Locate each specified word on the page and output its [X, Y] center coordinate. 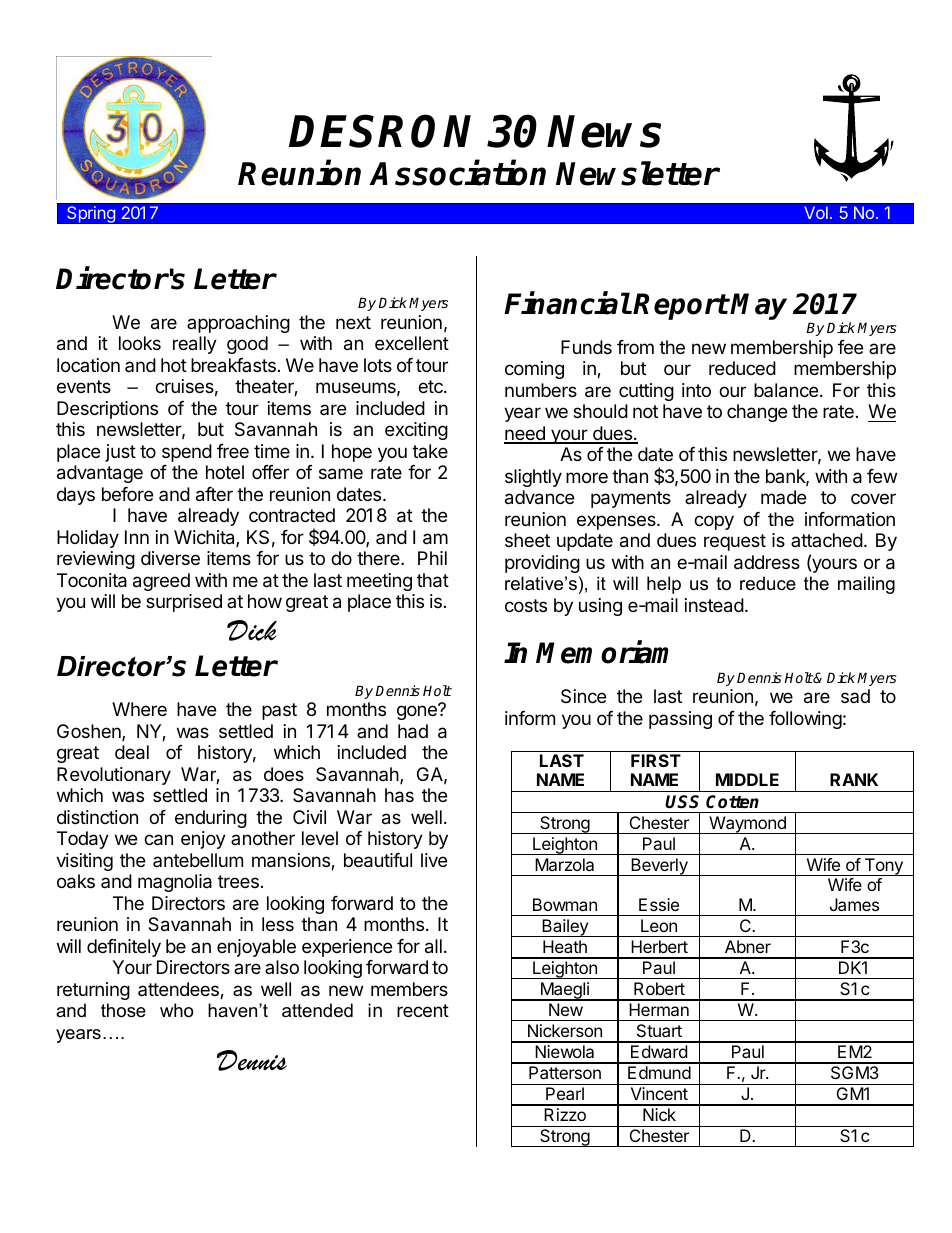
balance [786, 390]
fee [850, 347]
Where [139, 709]
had [413, 731]
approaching [238, 324]
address [767, 562]
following [805, 720]
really [195, 345]
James [854, 904]
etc [431, 386]
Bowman [565, 904]
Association [457, 173]
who [176, 1010]
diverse [170, 558]
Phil [432, 558]
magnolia [175, 883]
